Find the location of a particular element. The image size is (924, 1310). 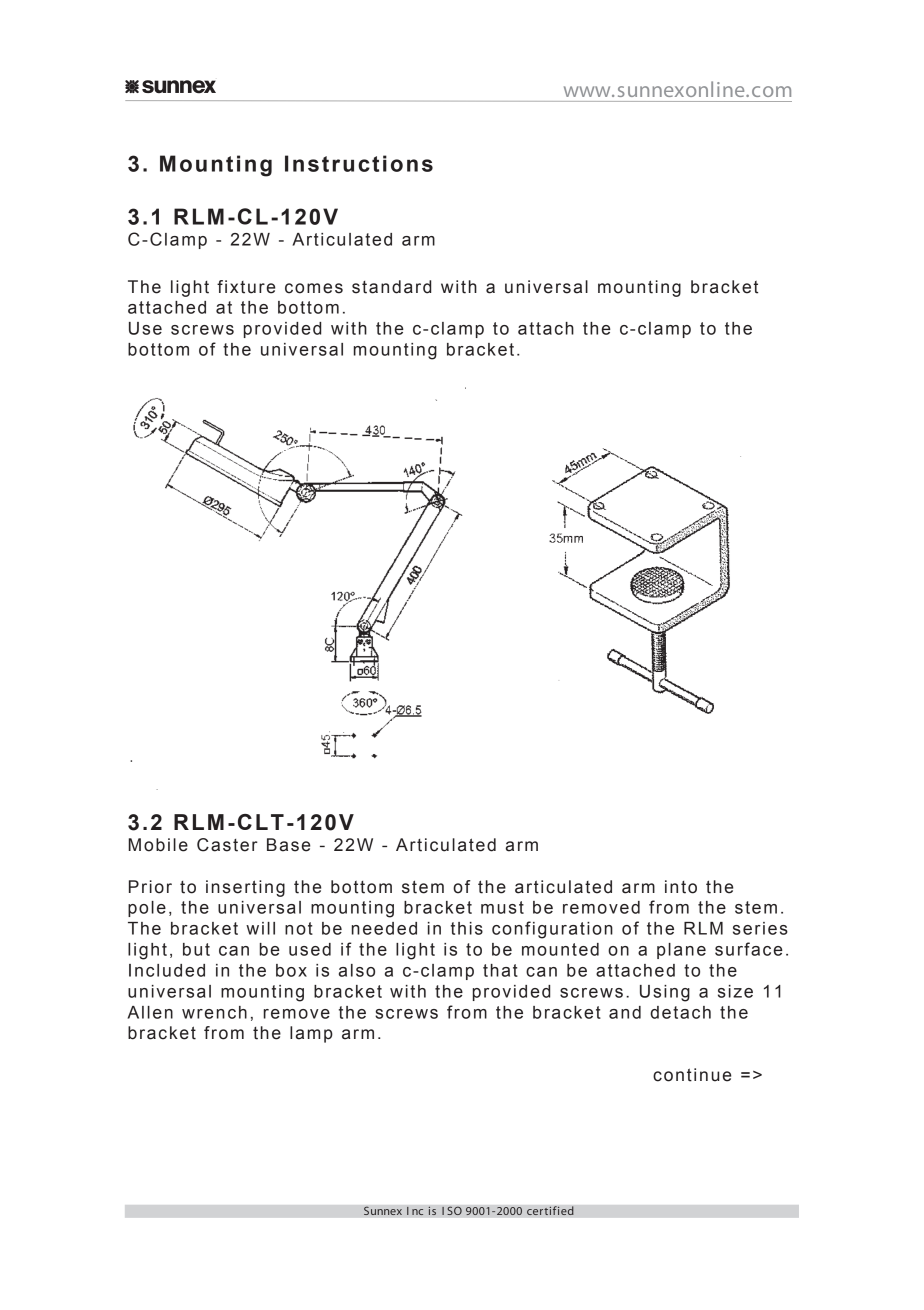

Base is located at coordinates (288, 845).
